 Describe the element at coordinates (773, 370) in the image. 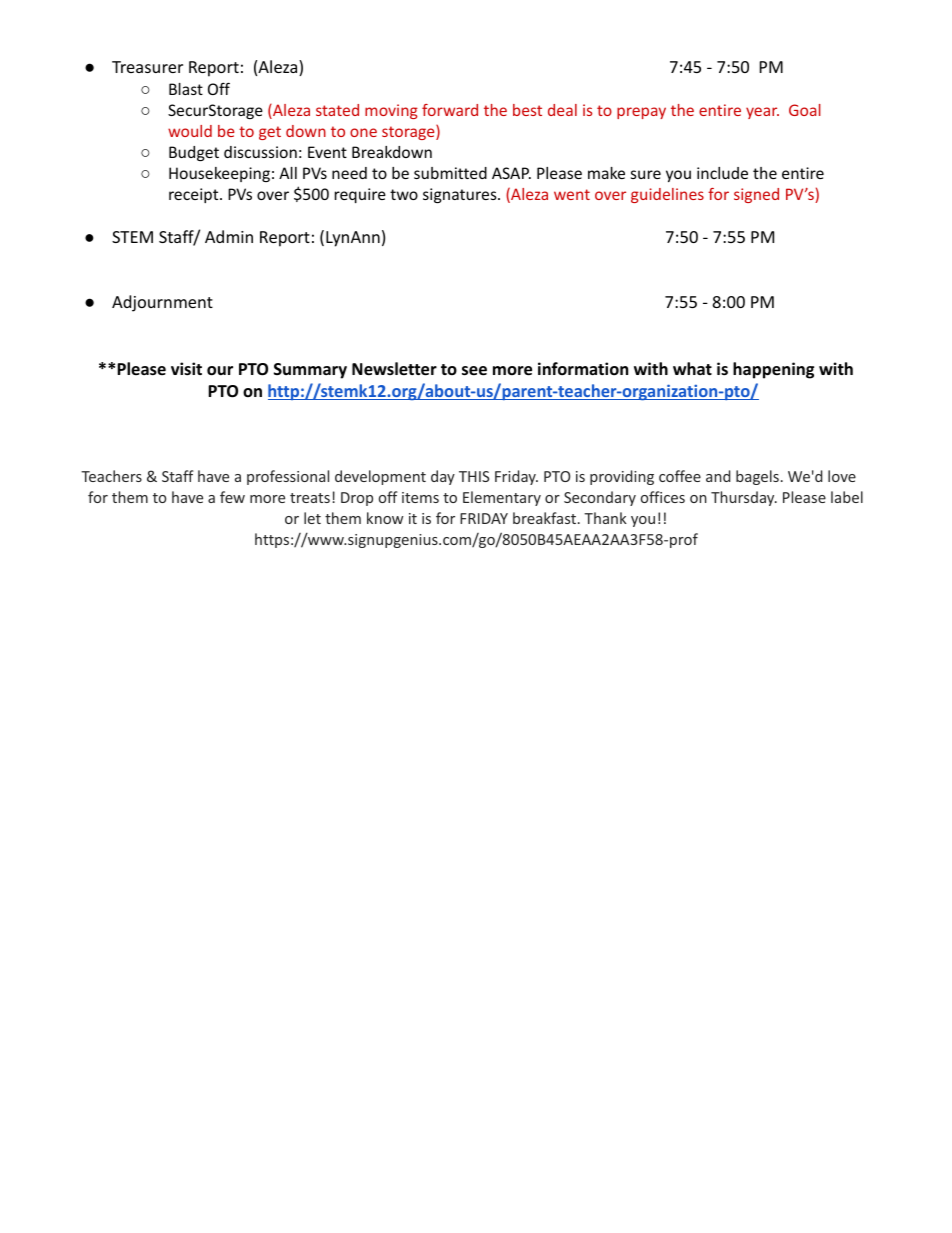

I see `happening` at that location.
